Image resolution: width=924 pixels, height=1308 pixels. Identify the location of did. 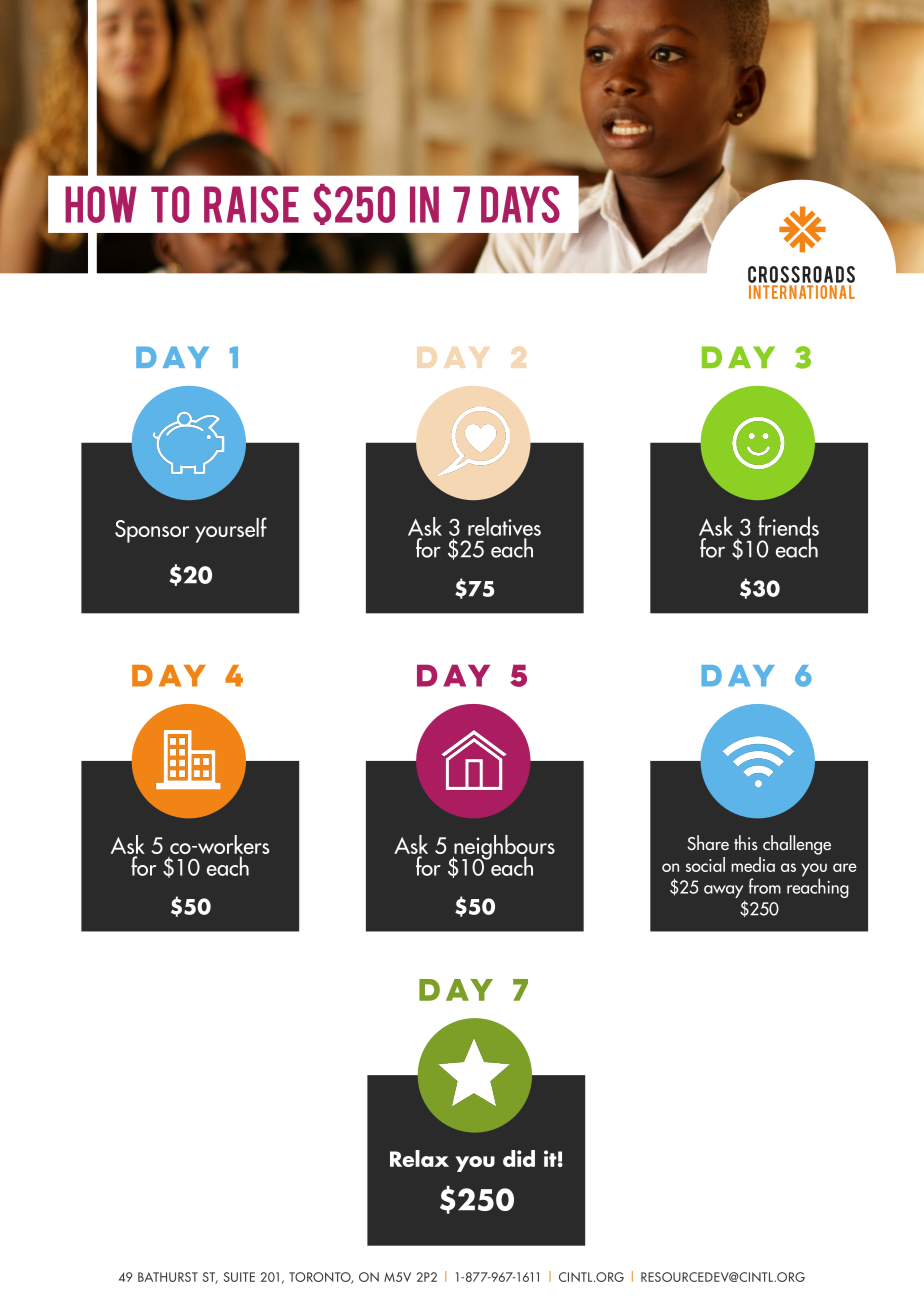
(519, 1158).
